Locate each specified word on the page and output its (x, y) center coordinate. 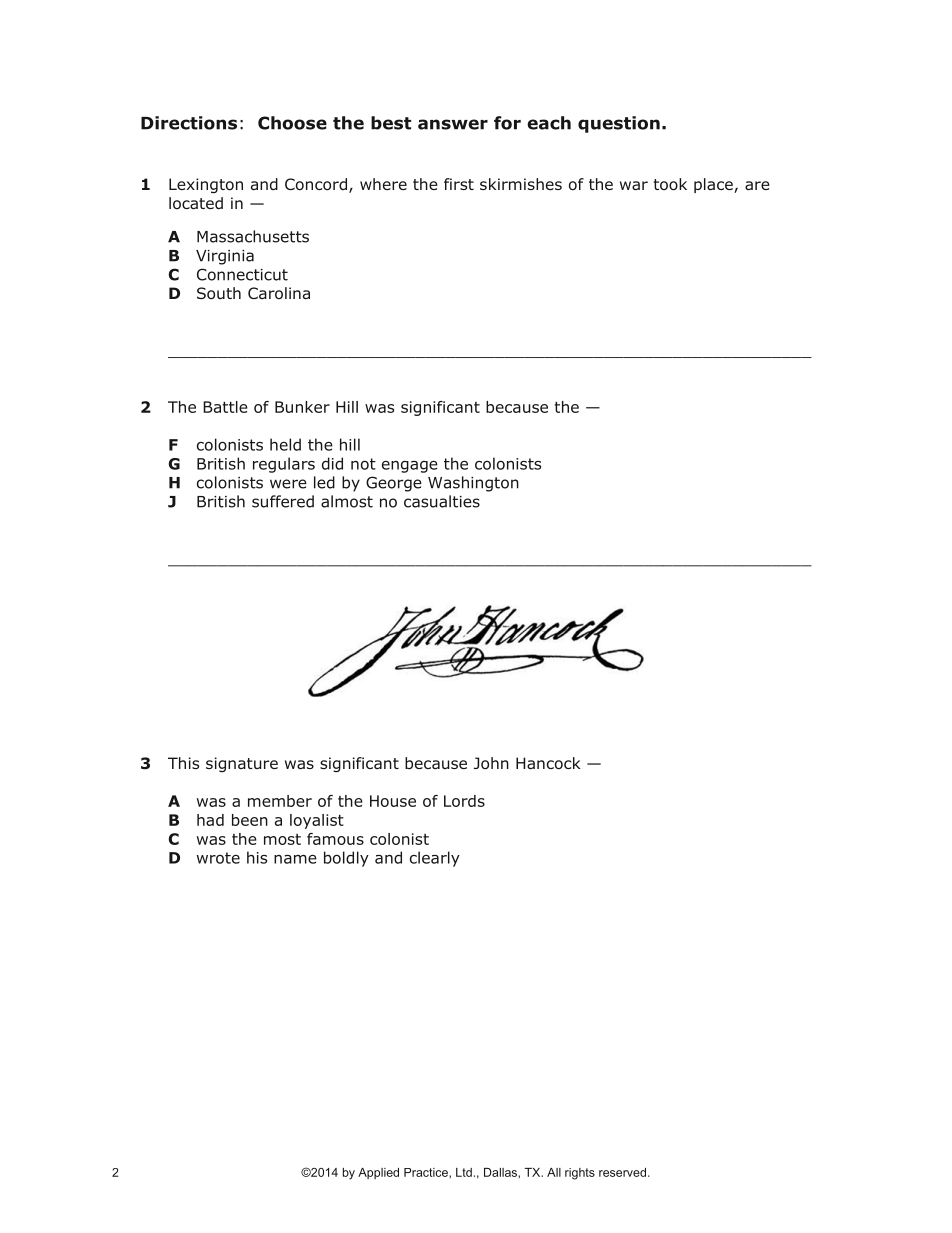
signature (242, 764)
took (670, 184)
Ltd (464, 1172)
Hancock (548, 763)
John (491, 763)
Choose (292, 123)
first (459, 184)
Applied (378, 1173)
